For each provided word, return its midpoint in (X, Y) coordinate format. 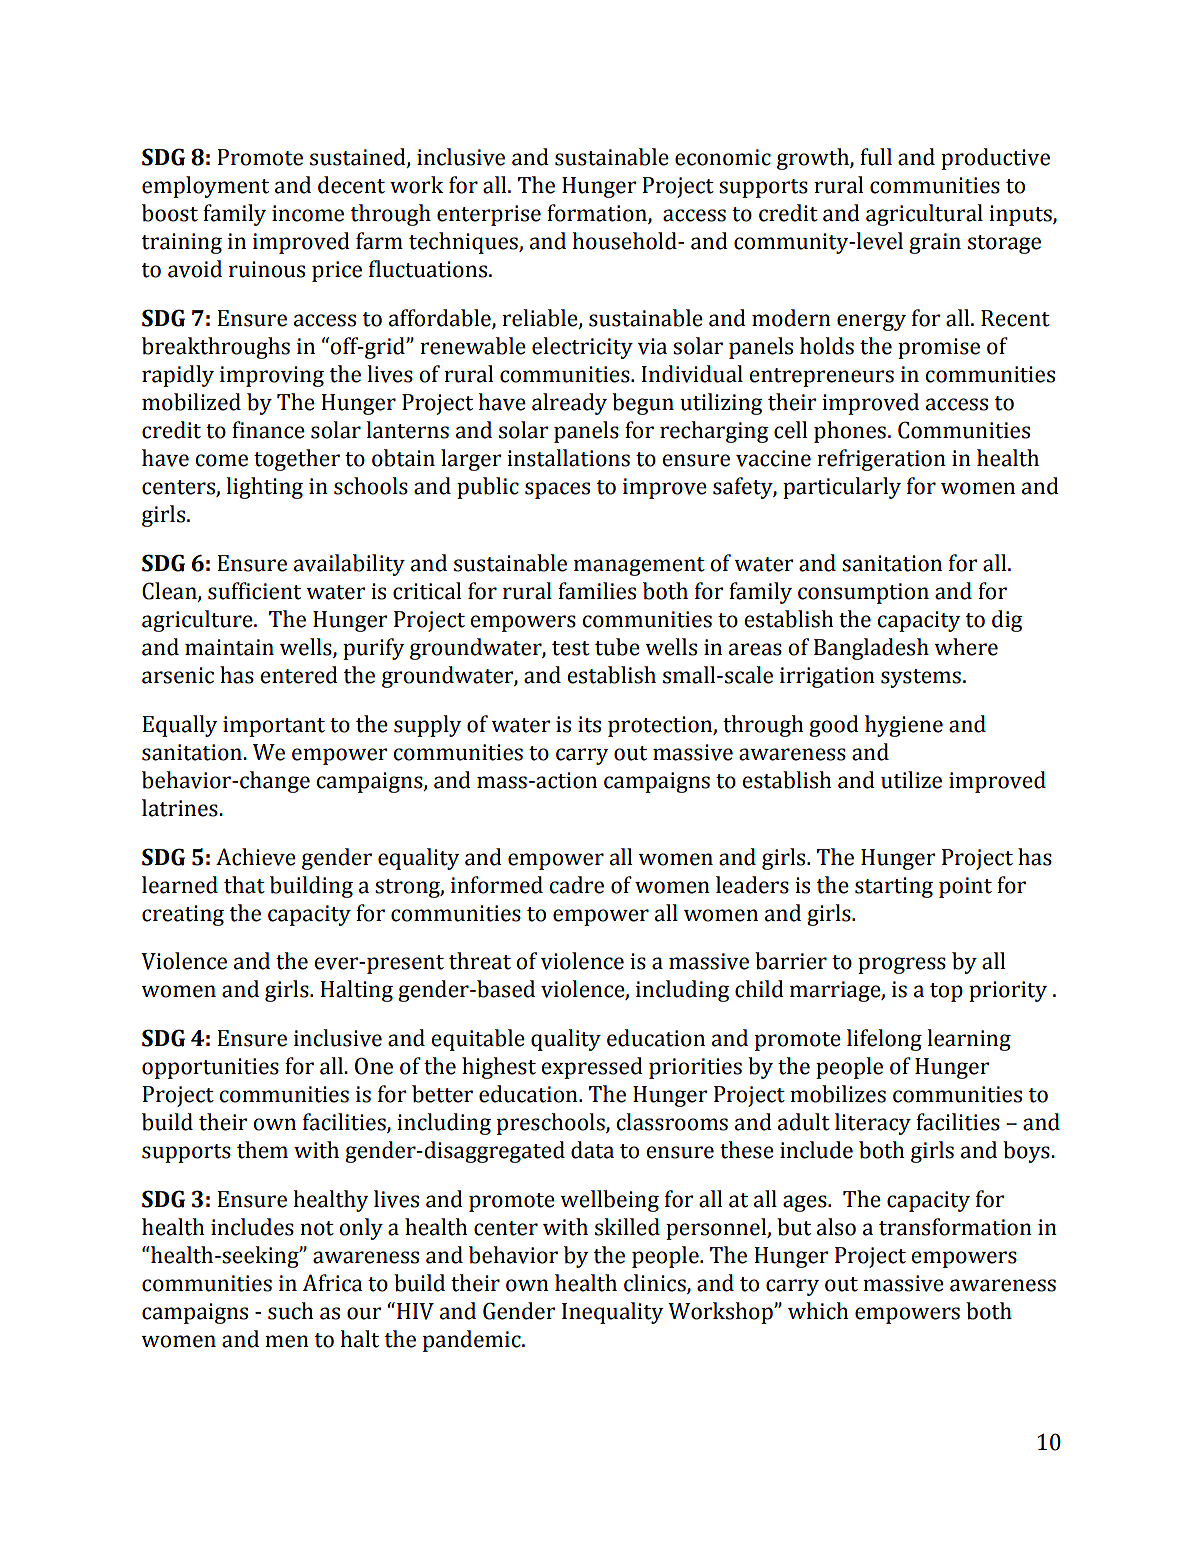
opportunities (210, 1068)
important (274, 726)
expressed (592, 1068)
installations (568, 458)
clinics (656, 1284)
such (290, 1311)
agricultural (924, 215)
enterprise (489, 215)
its (589, 724)
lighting (264, 488)
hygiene (904, 726)
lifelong (884, 1040)
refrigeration (881, 460)
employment (205, 187)
